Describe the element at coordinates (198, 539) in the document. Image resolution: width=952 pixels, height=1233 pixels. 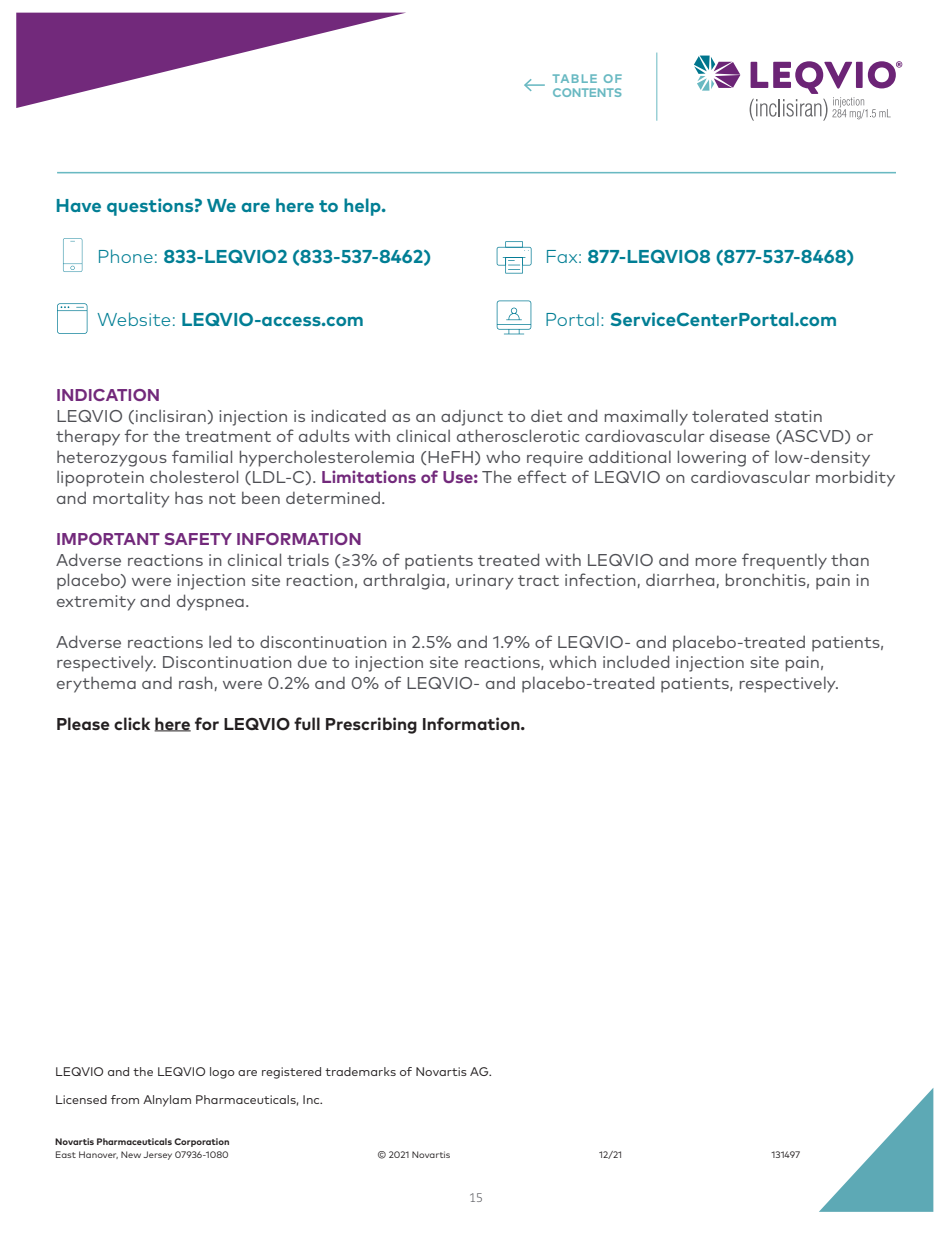
I see `SAFETY` at that location.
